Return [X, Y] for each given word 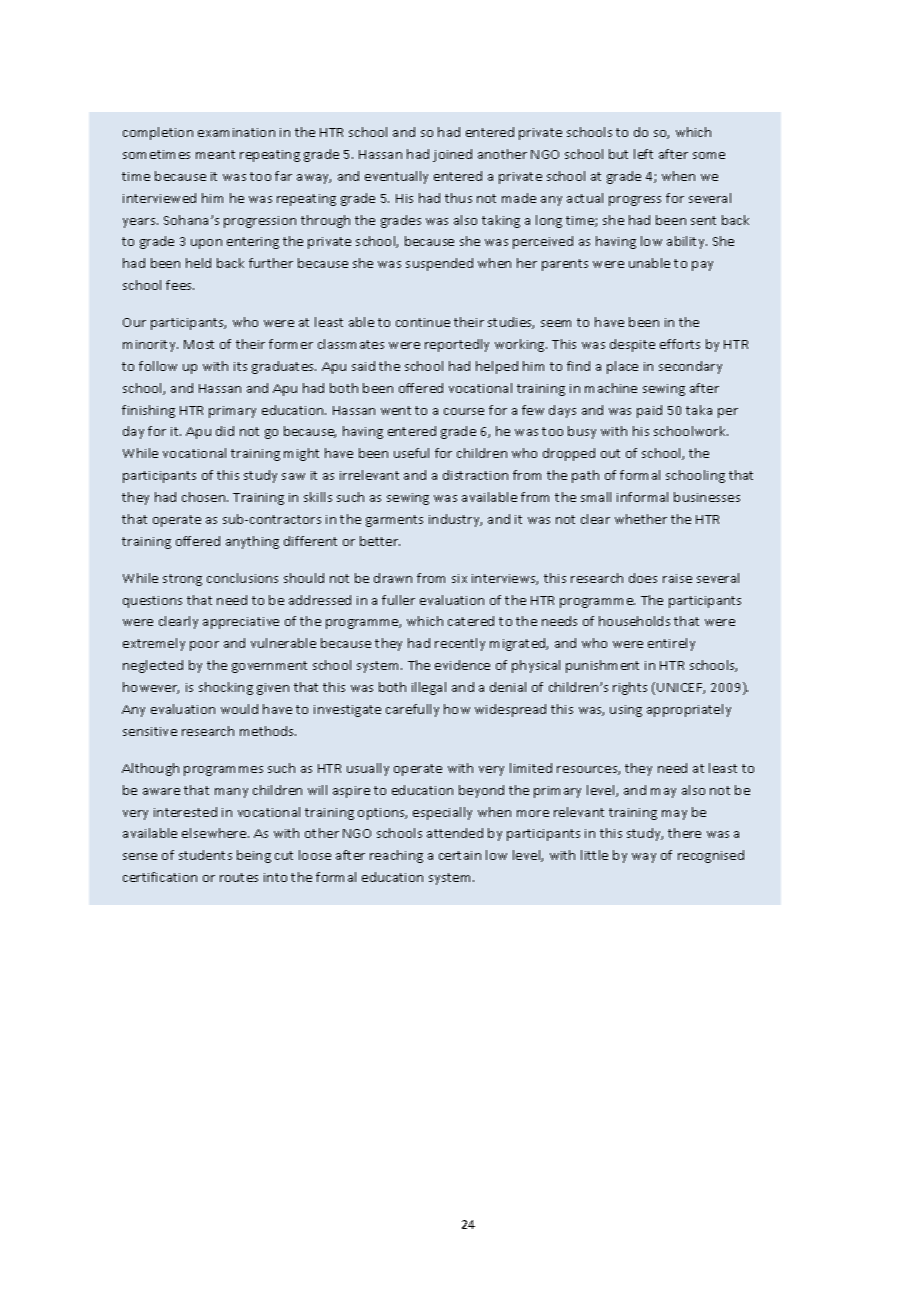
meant [215, 154]
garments [394, 521]
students [205, 855]
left [643, 154]
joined [452, 155]
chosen [205, 497]
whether [641, 519]
